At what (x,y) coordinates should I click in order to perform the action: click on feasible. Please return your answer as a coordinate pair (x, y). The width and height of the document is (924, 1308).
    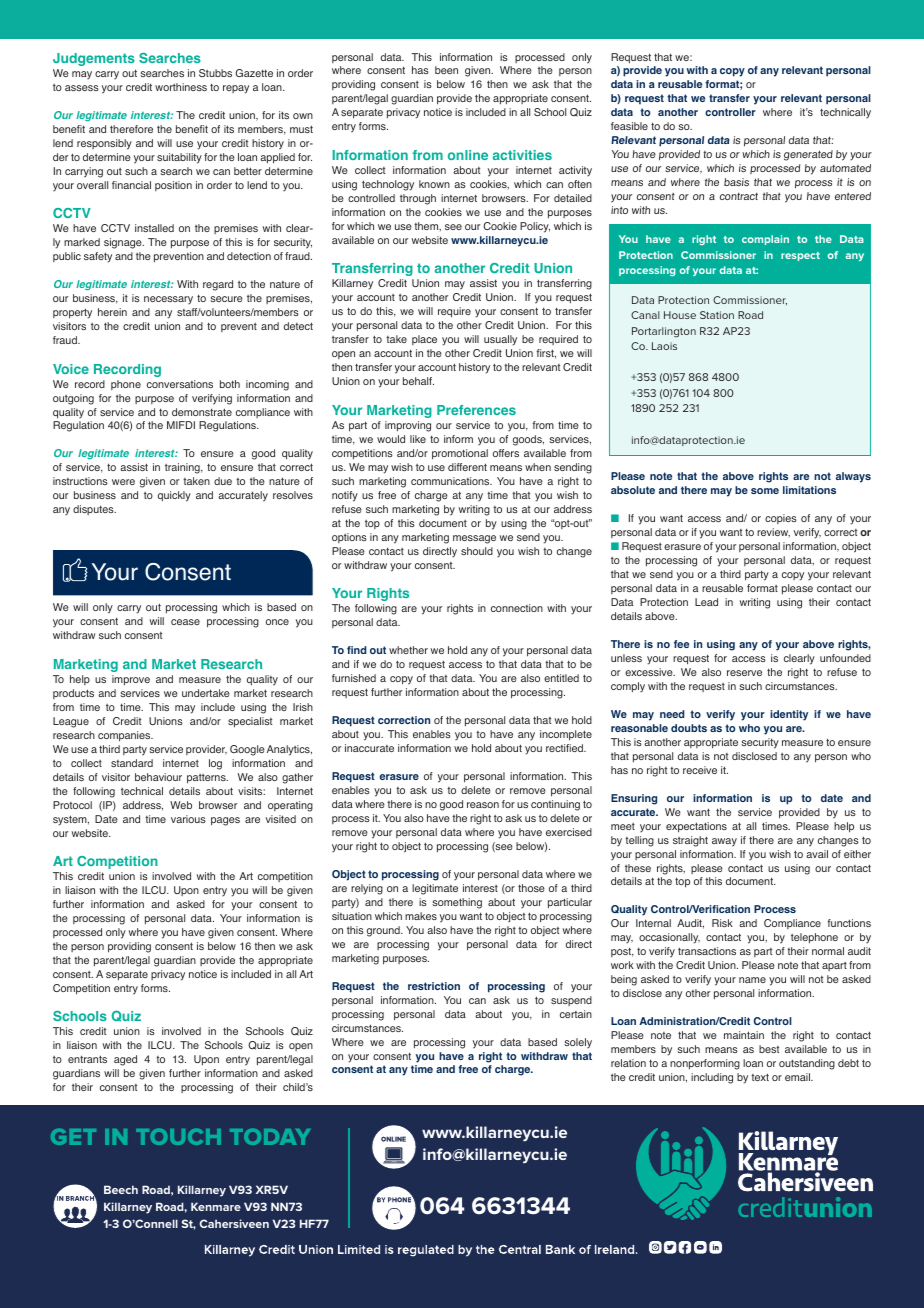
    Looking at the image, I should click on (629, 126).
